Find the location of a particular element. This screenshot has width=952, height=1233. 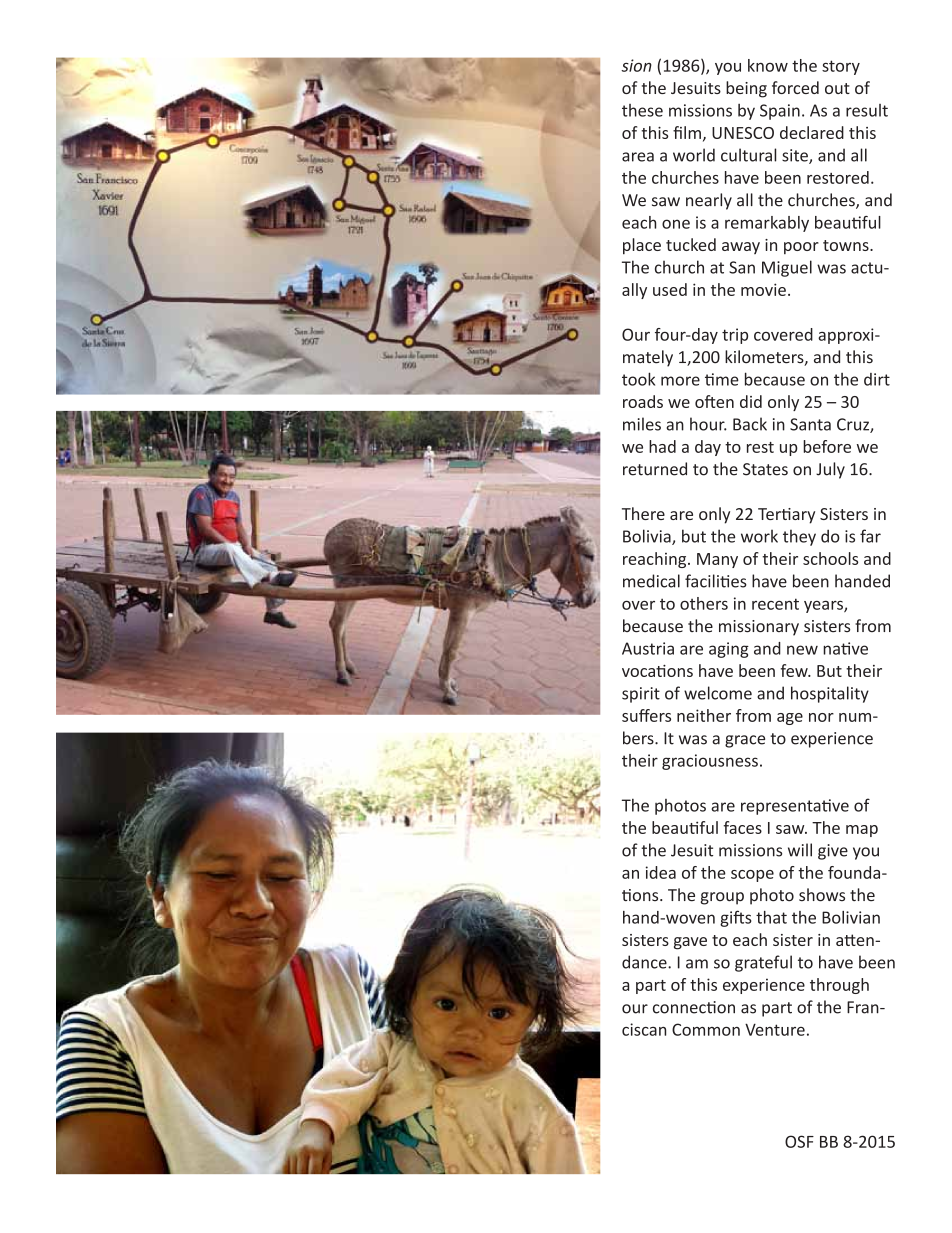

grace is located at coordinates (745, 741).
